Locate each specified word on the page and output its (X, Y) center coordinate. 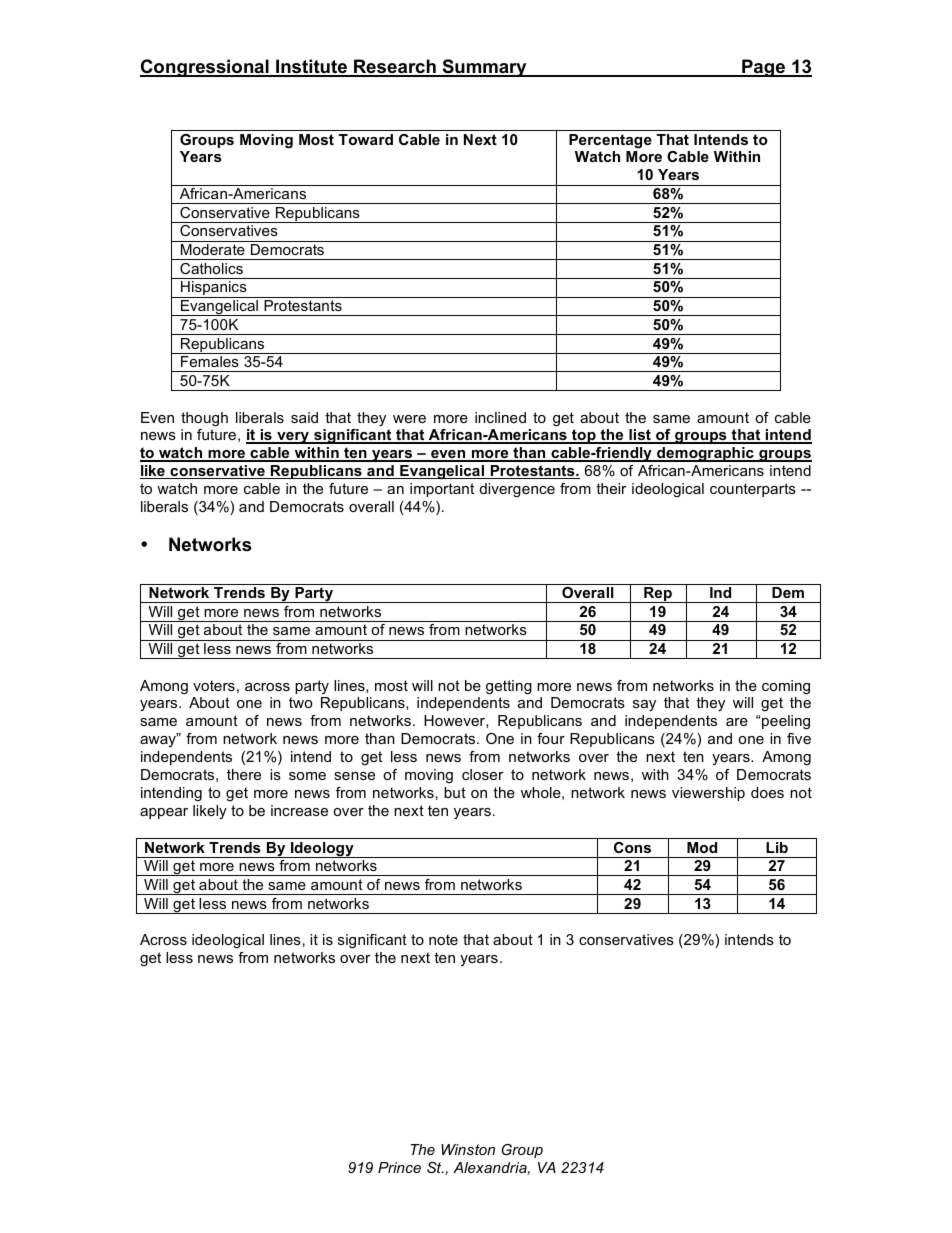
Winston (468, 1149)
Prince (399, 1167)
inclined (500, 417)
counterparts (753, 490)
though (204, 419)
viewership (708, 794)
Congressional (205, 68)
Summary (484, 68)
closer (482, 774)
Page (764, 68)
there (244, 774)
